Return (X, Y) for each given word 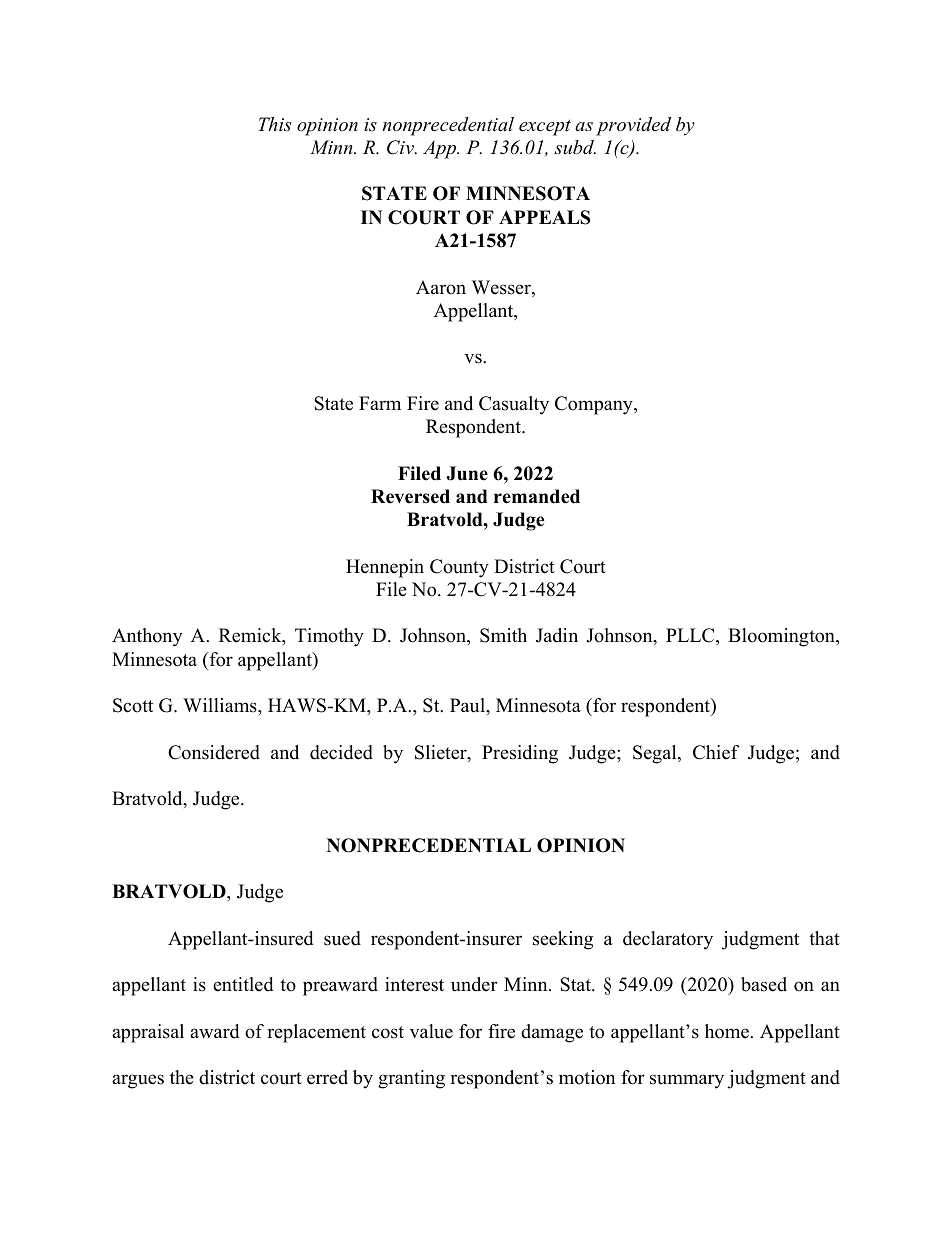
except (545, 128)
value (431, 1031)
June (467, 473)
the (182, 1077)
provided (633, 126)
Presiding (520, 754)
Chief (716, 752)
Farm (380, 403)
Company (595, 405)
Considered (214, 752)
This (275, 124)
